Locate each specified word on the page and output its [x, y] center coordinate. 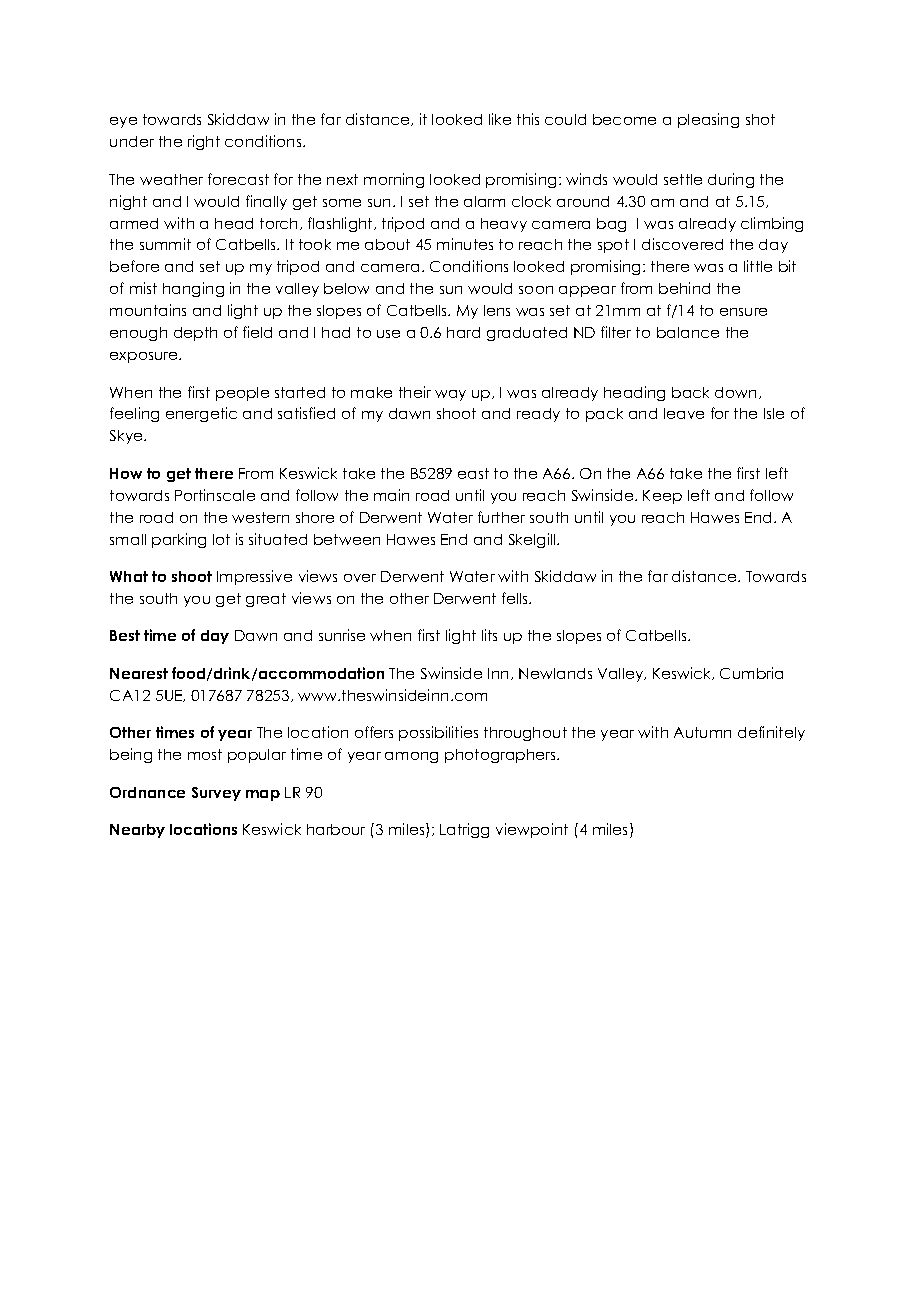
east [473, 473]
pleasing [708, 120]
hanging [193, 289]
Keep [662, 497]
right [204, 142]
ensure [743, 312]
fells [516, 598]
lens [497, 310]
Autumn [702, 732]
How [126, 473]
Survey [216, 794]
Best [125, 635]
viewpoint [532, 830]
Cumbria [751, 673]
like [500, 119]
